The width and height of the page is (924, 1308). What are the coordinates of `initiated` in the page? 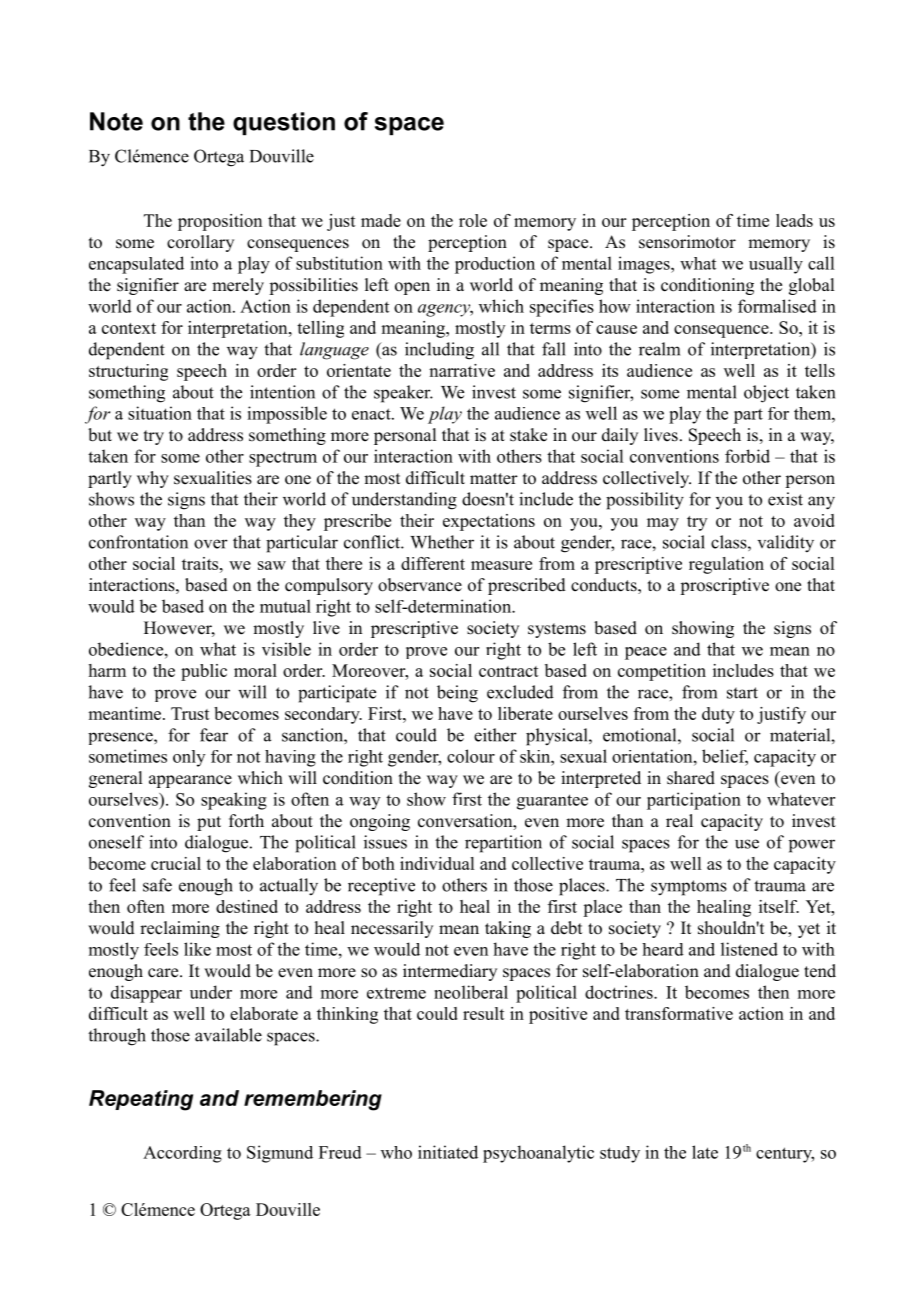 It's located at (448, 1152).
